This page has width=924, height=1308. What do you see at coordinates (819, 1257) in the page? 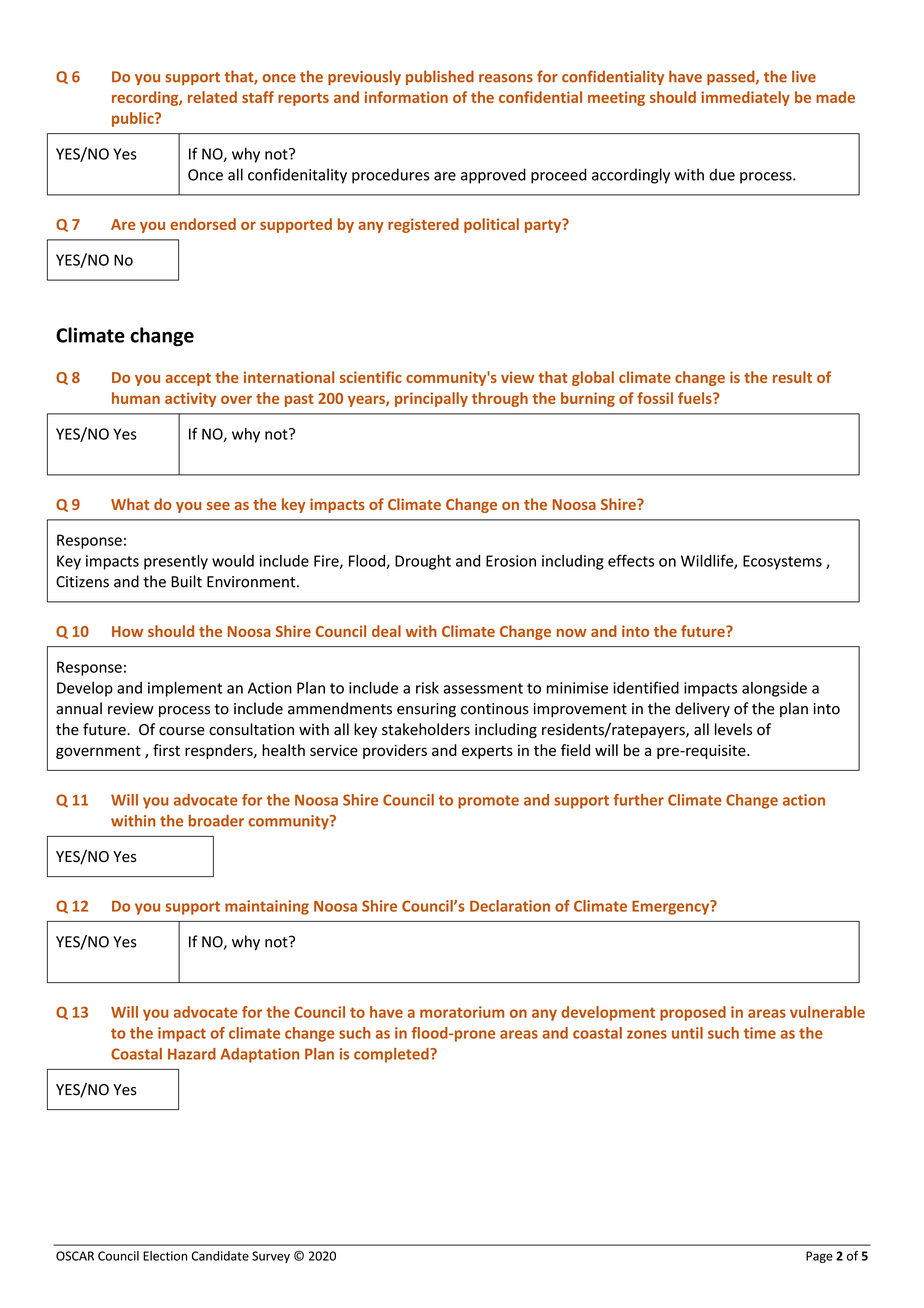
I see `Page` at bounding box center [819, 1257].
